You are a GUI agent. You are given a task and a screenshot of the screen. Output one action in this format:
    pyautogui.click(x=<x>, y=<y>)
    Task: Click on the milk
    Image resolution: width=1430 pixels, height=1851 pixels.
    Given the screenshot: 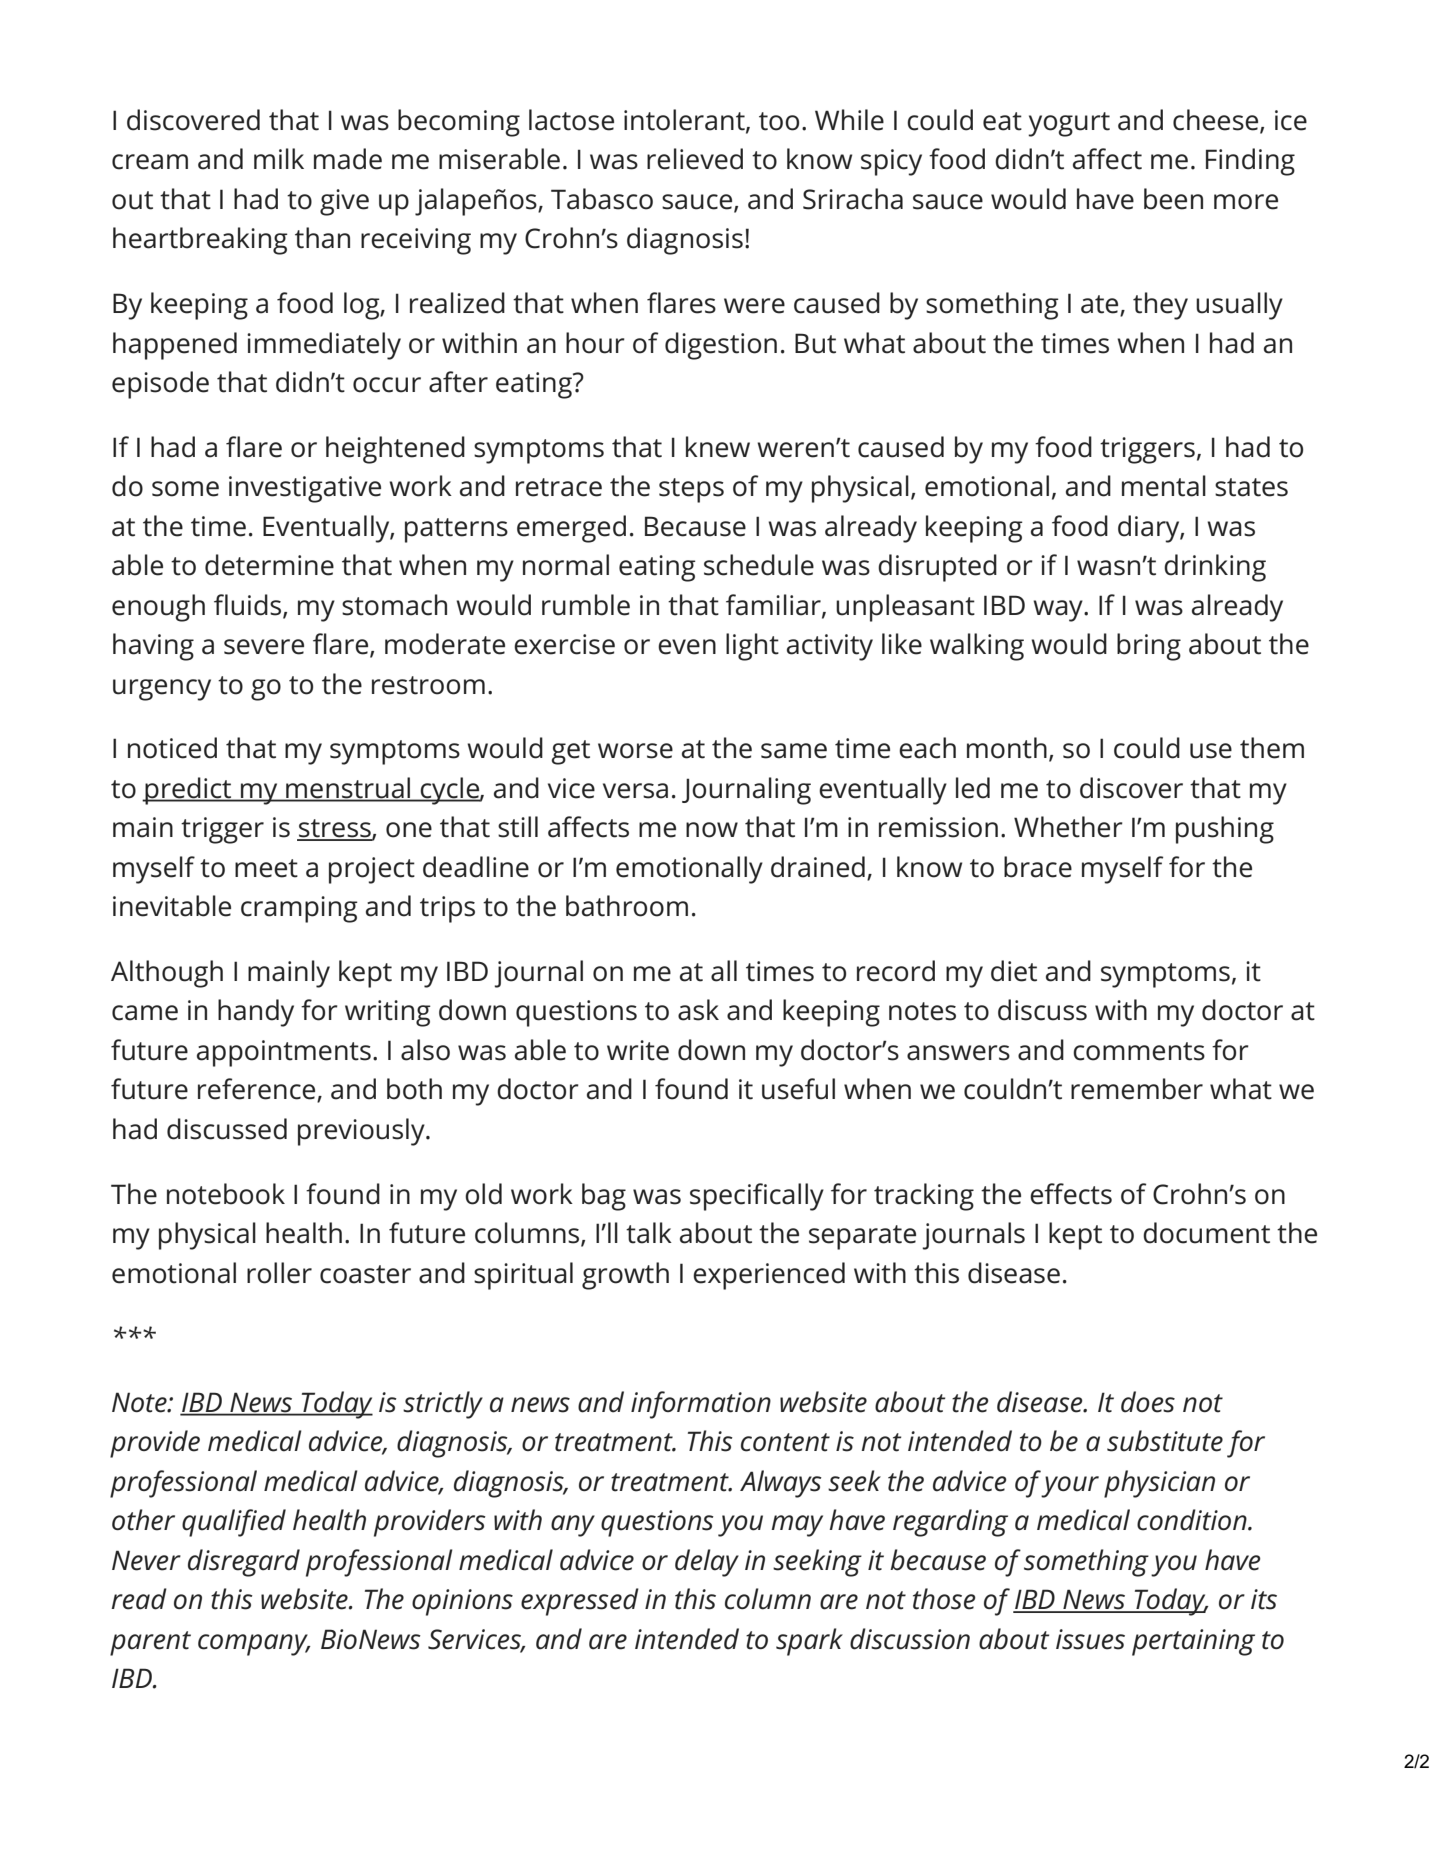 What is the action you would take?
    pyautogui.click(x=279, y=158)
